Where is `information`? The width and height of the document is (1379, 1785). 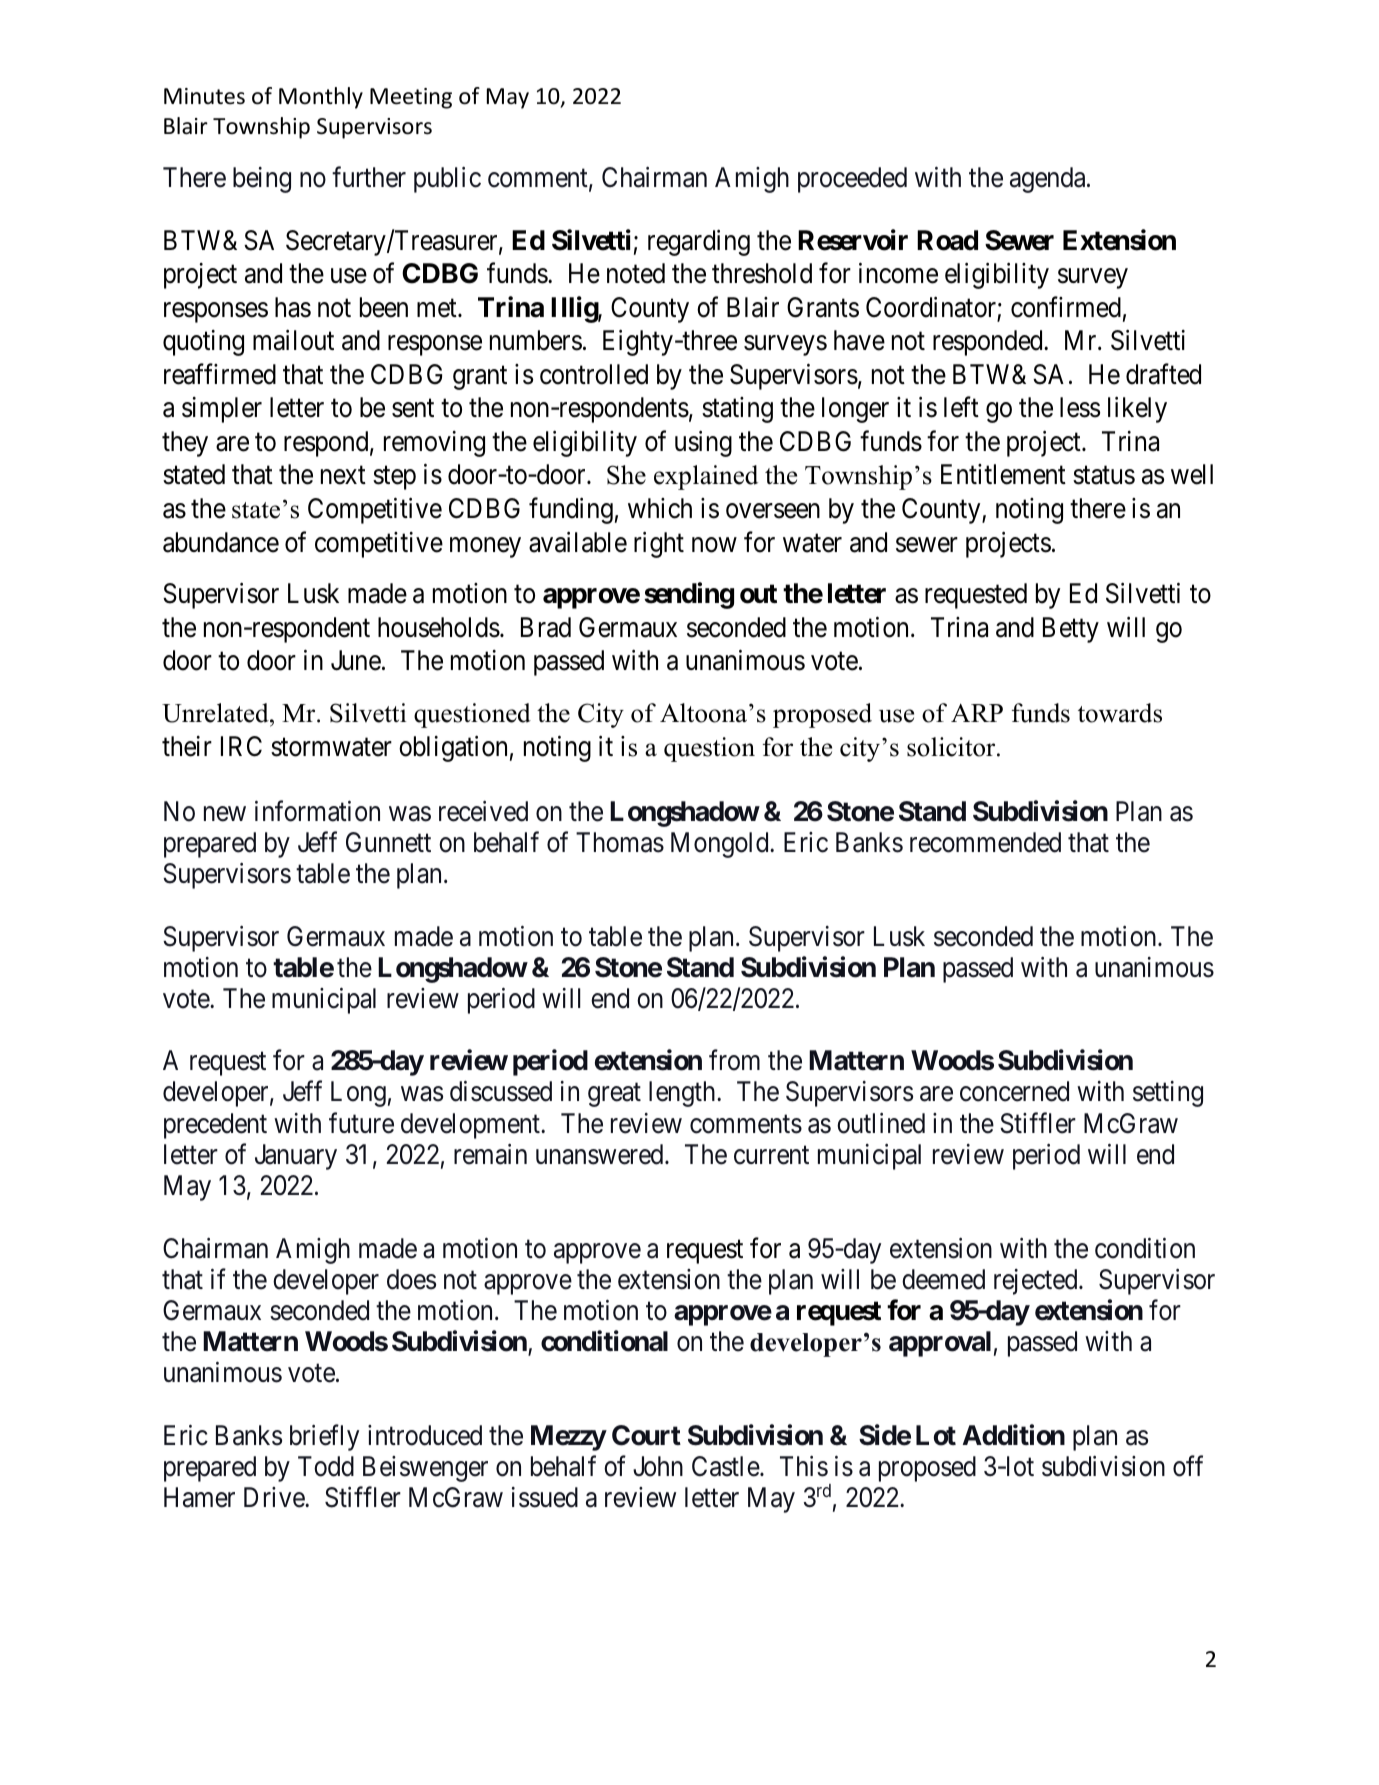 information is located at coordinates (317, 811).
